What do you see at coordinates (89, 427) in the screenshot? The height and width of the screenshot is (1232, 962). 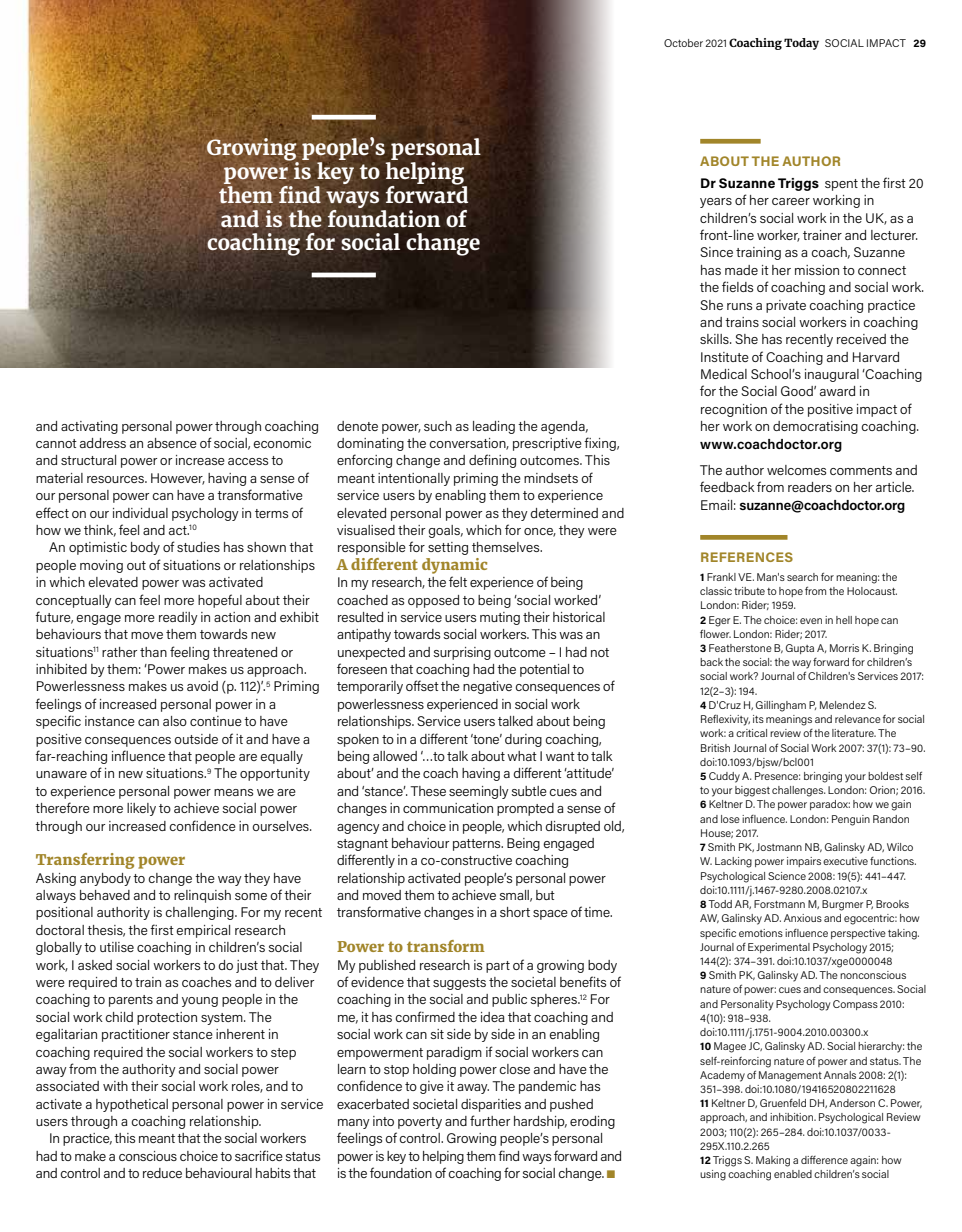 I see `activating` at bounding box center [89, 427].
